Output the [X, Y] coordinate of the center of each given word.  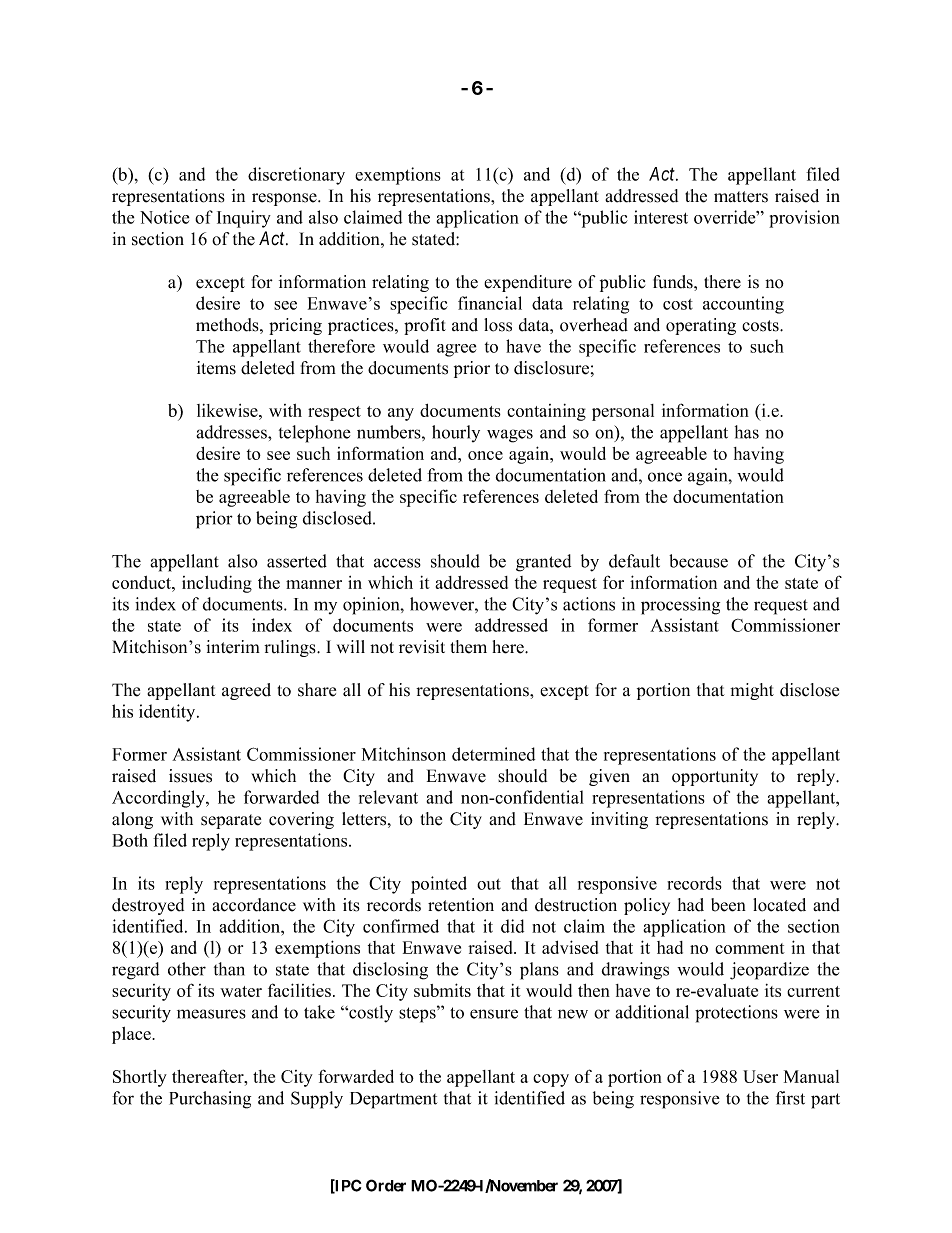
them [469, 647]
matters [741, 197]
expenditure [528, 283]
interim [233, 647]
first [790, 1098]
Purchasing [210, 1100]
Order [386, 1185]
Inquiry [244, 219]
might [752, 691]
